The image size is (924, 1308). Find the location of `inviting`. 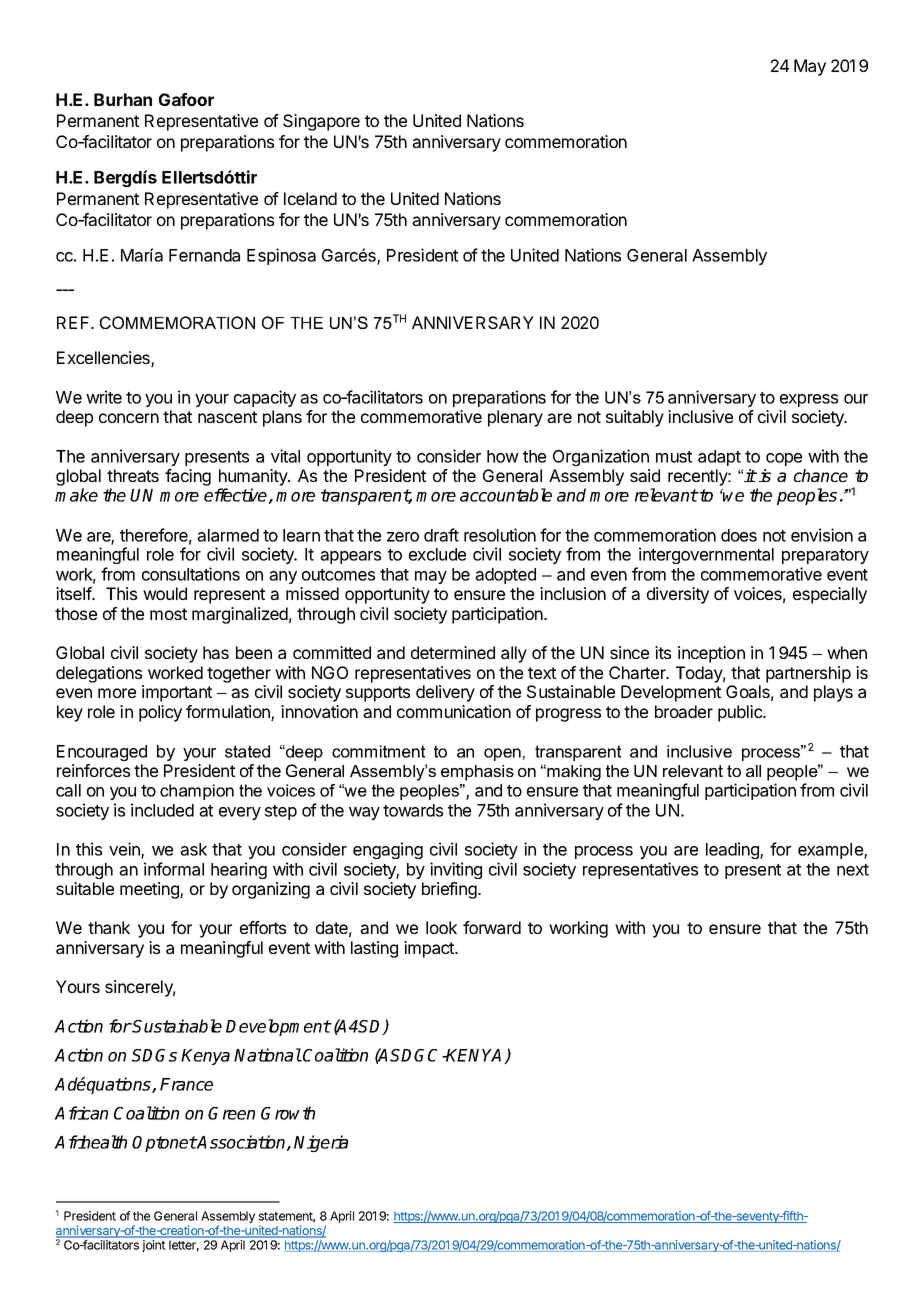

inviting is located at coordinates (456, 870).
